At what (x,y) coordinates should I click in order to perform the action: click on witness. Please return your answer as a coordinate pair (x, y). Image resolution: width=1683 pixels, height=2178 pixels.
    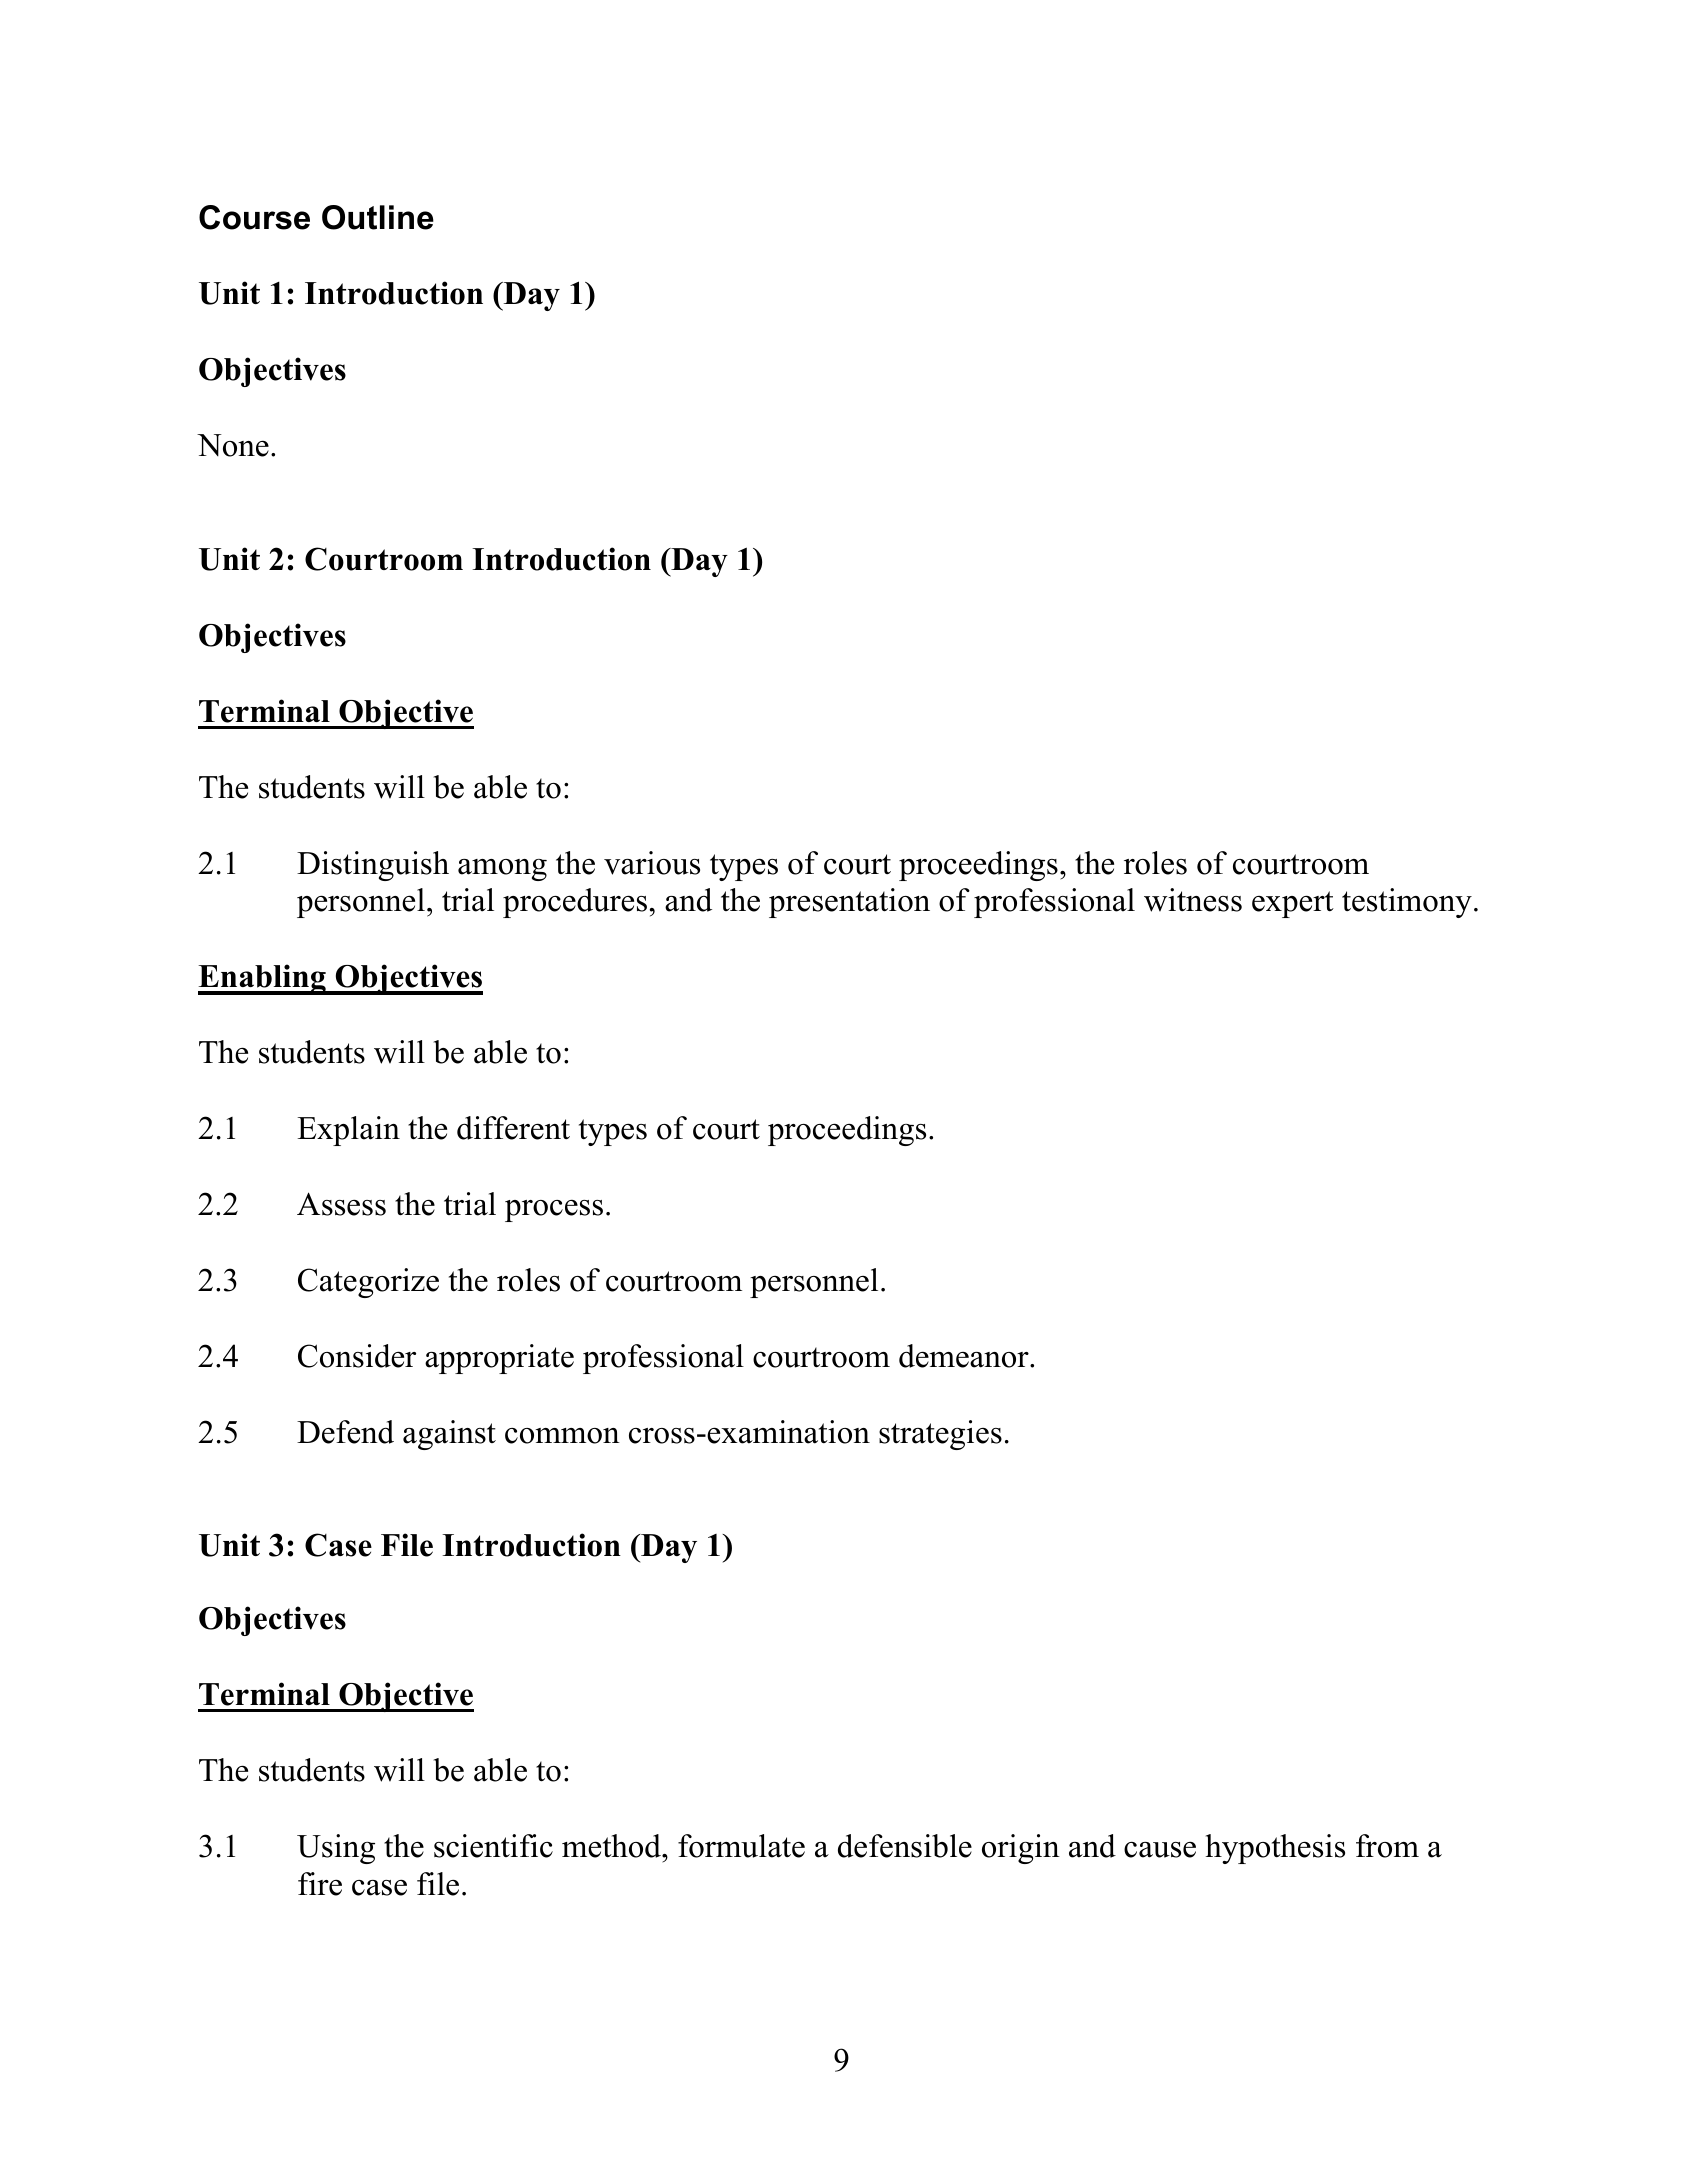
    Looking at the image, I should click on (1193, 900).
